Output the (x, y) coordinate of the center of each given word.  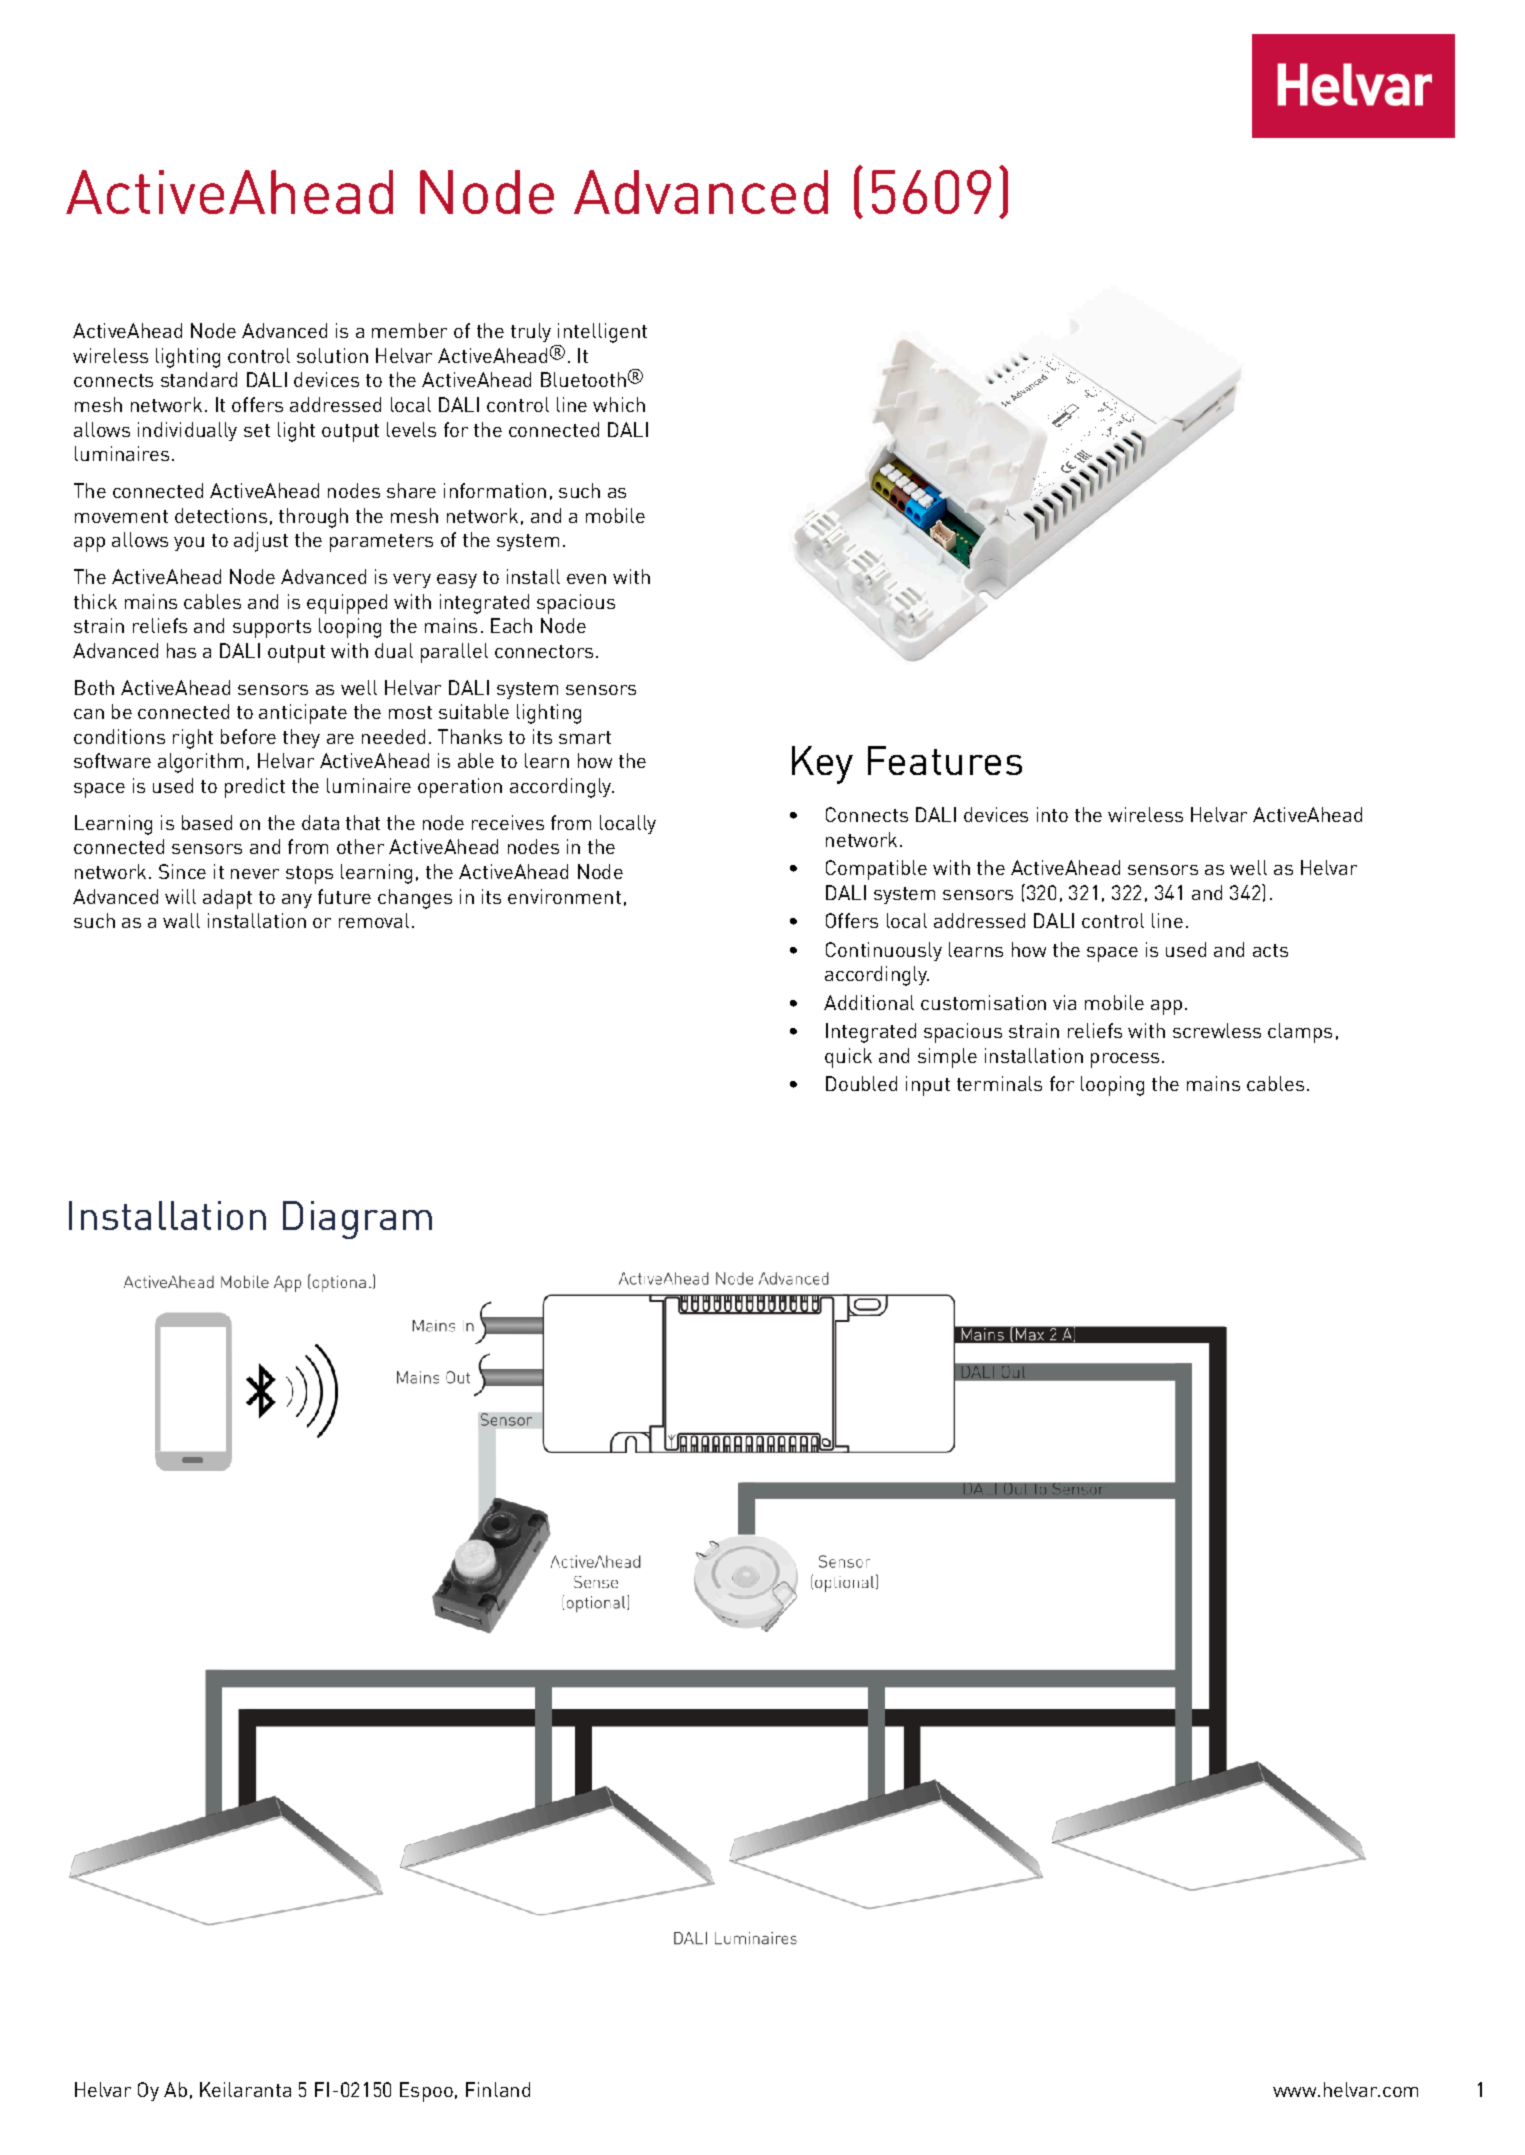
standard (199, 379)
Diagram (357, 1220)
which (619, 404)
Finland (498, 2089)
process (1125, 1060)
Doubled (861, 1083)
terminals (999, 1083)
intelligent (602, 333)
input (928, 1086)
